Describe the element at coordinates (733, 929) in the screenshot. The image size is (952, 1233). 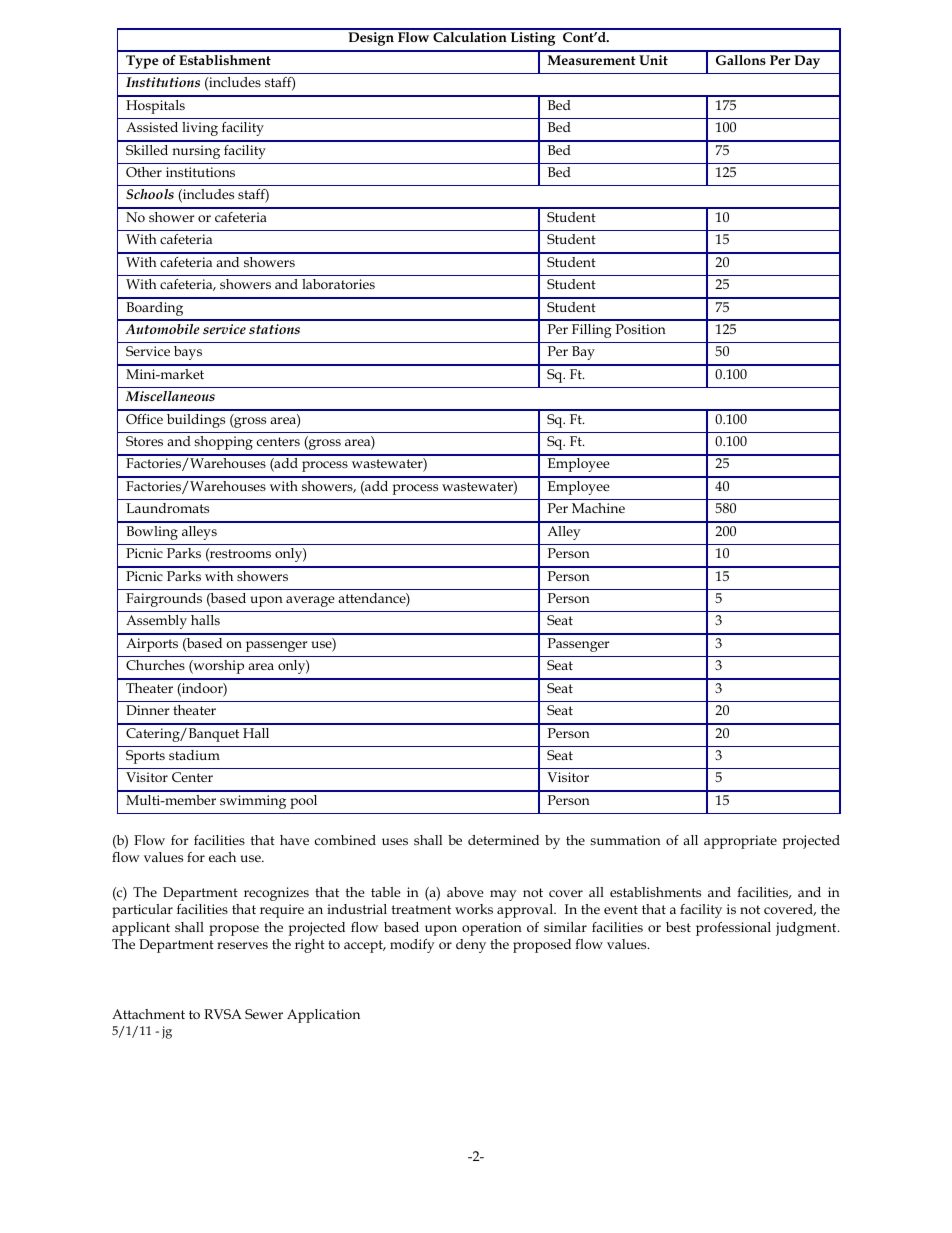
I see `professional` at that location.
